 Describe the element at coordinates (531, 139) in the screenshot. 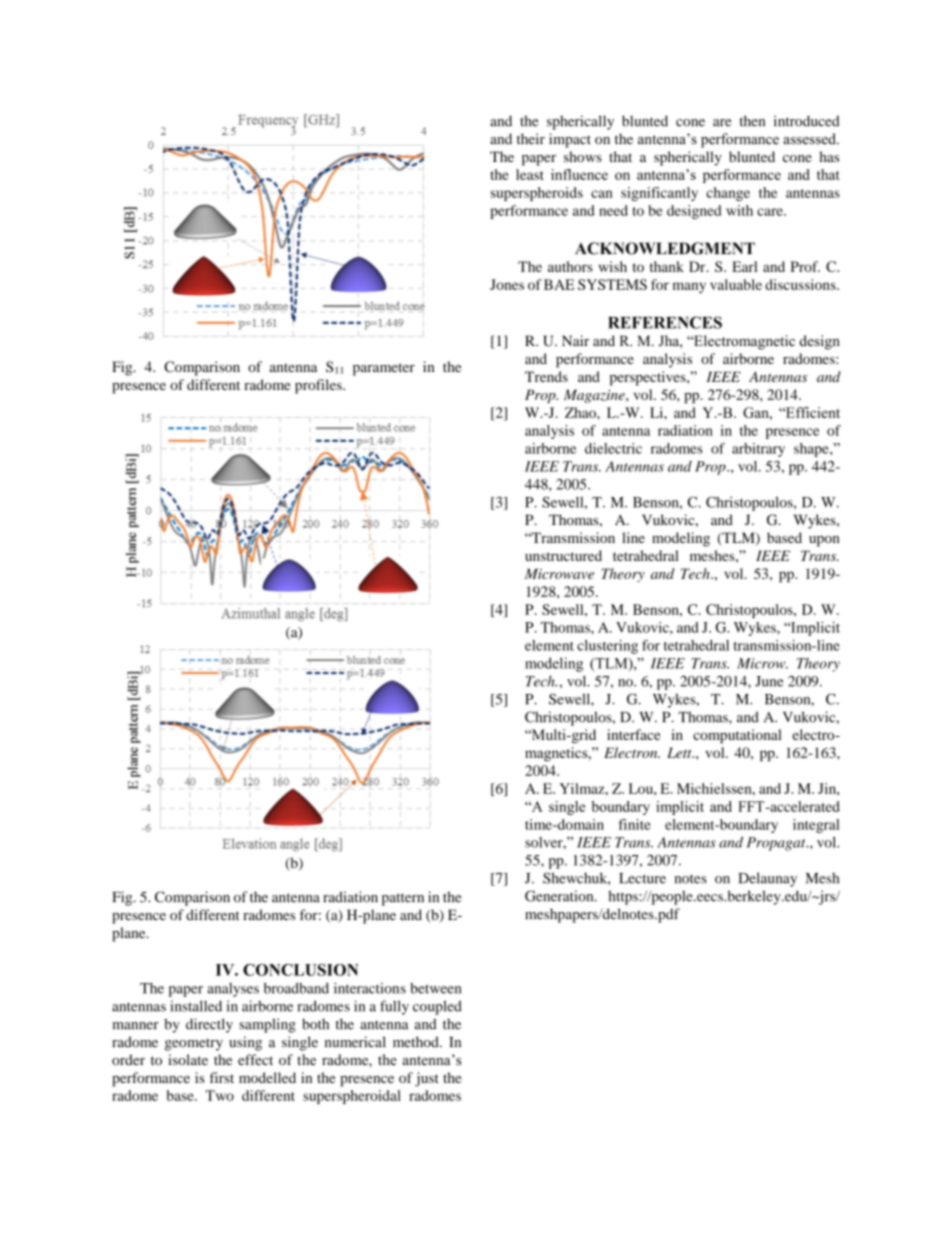

I see `their` at that location.
